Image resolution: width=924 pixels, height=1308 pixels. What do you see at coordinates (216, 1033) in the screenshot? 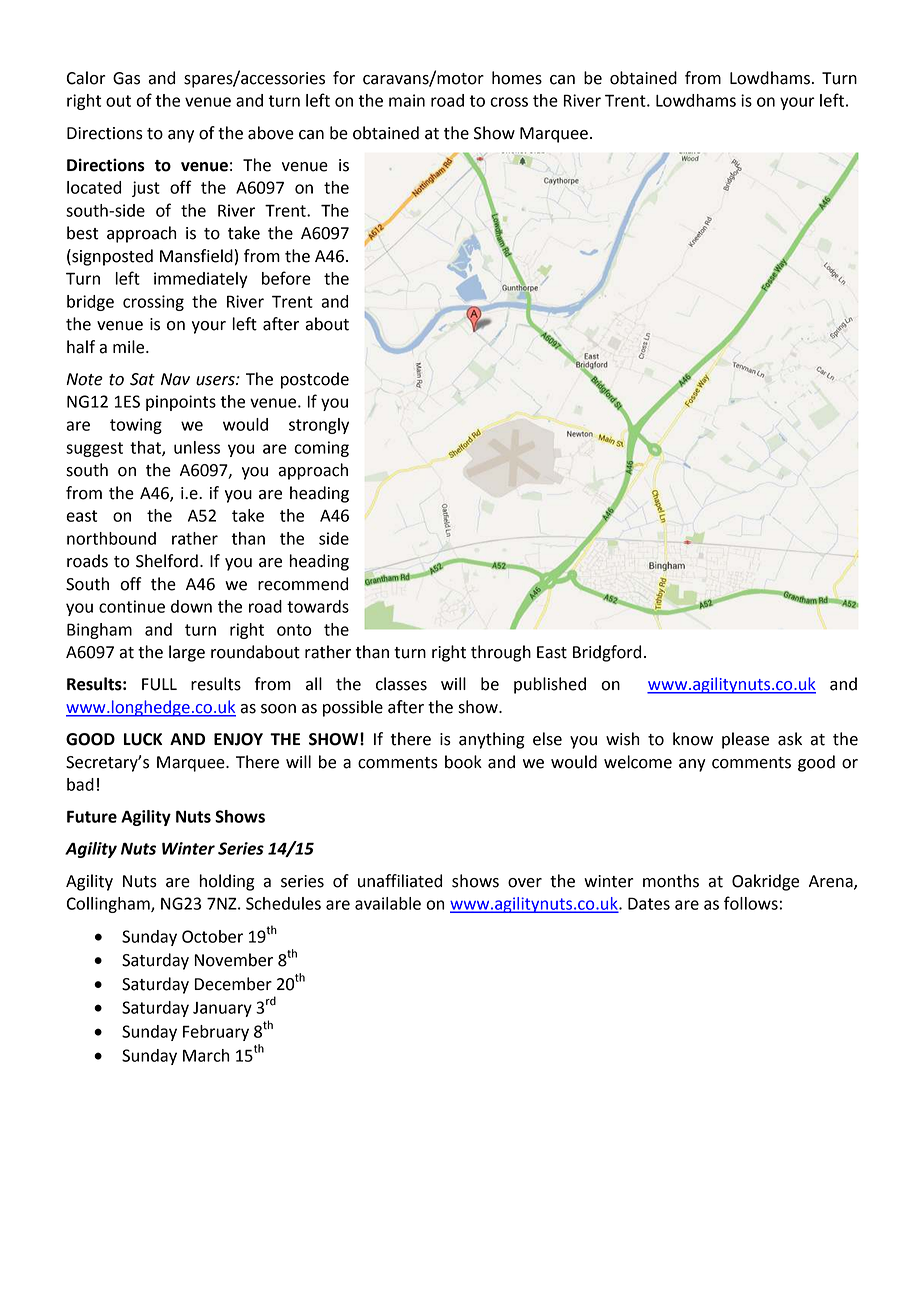
I see `February` at bounding box center [216, 1033].
